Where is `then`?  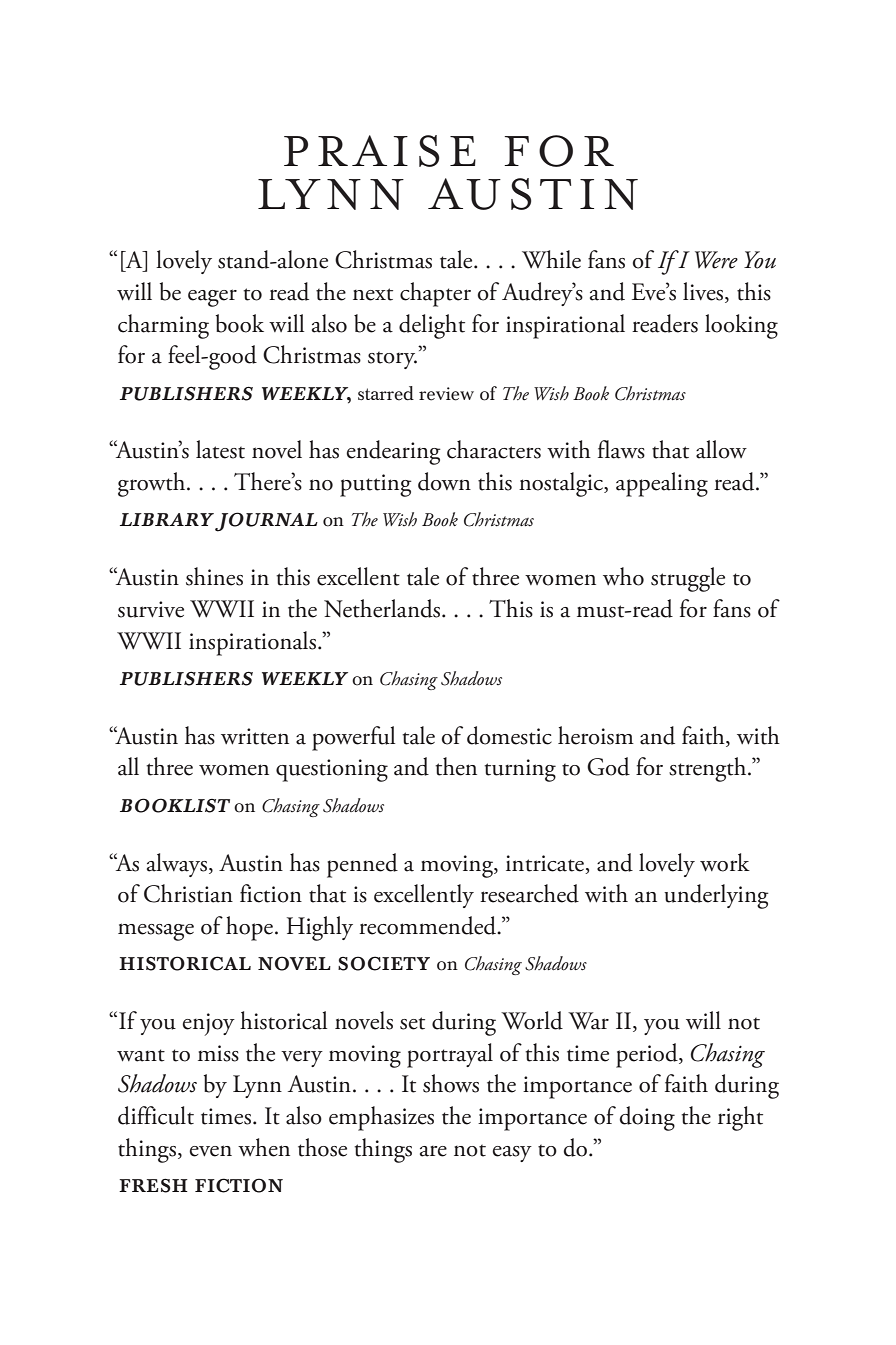 then is located at coordinates (456, 766).
